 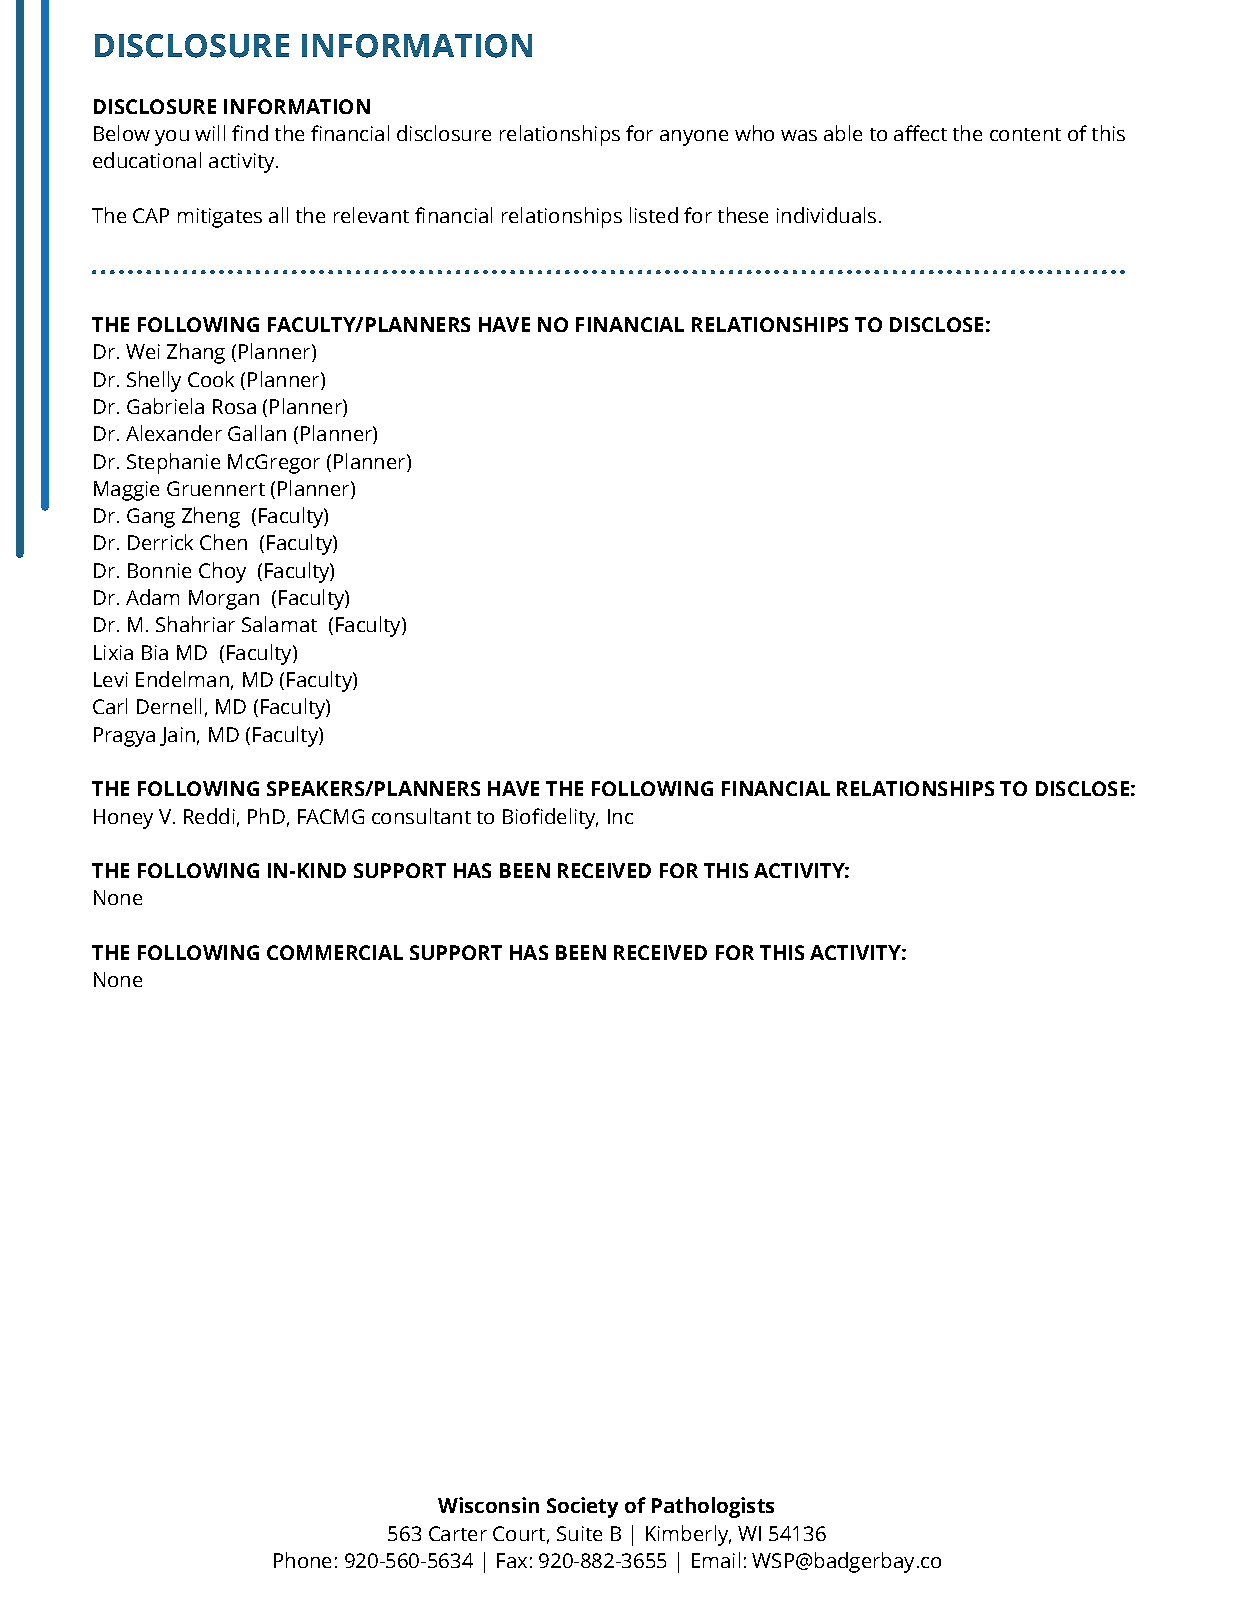 I want to click on individuals, so click(x=826, y=215).
